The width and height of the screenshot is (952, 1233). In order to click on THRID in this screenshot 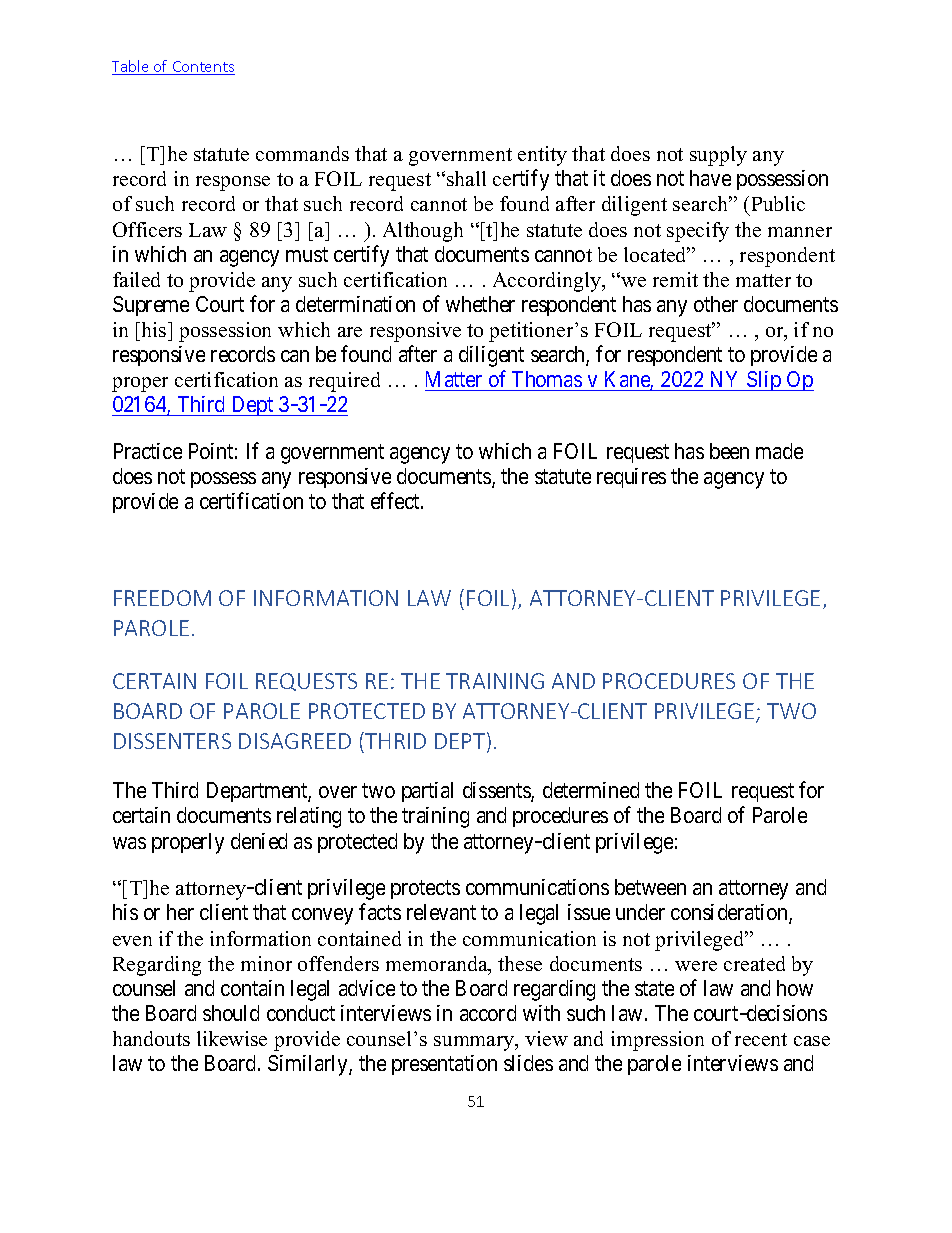, I will do `click(394, 742)`.
